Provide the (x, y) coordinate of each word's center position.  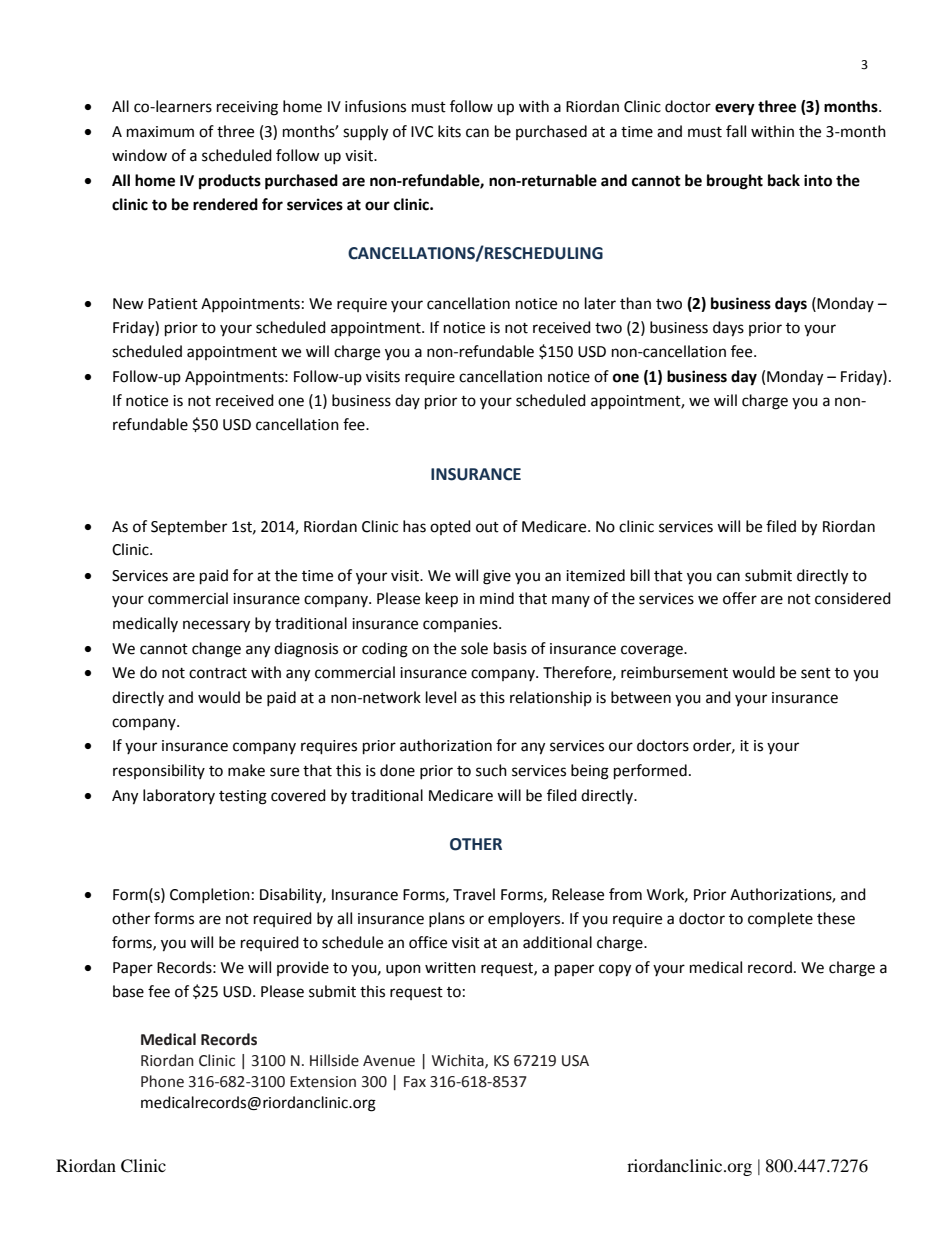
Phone (162, 1081)
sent (816, 673)
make (246, 770)
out (487, 527)
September (189, 527)
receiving (247, 108)
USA (575, 1061)
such (491, 770)
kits (449, 131)
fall (736, 131)
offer (740, 598)
